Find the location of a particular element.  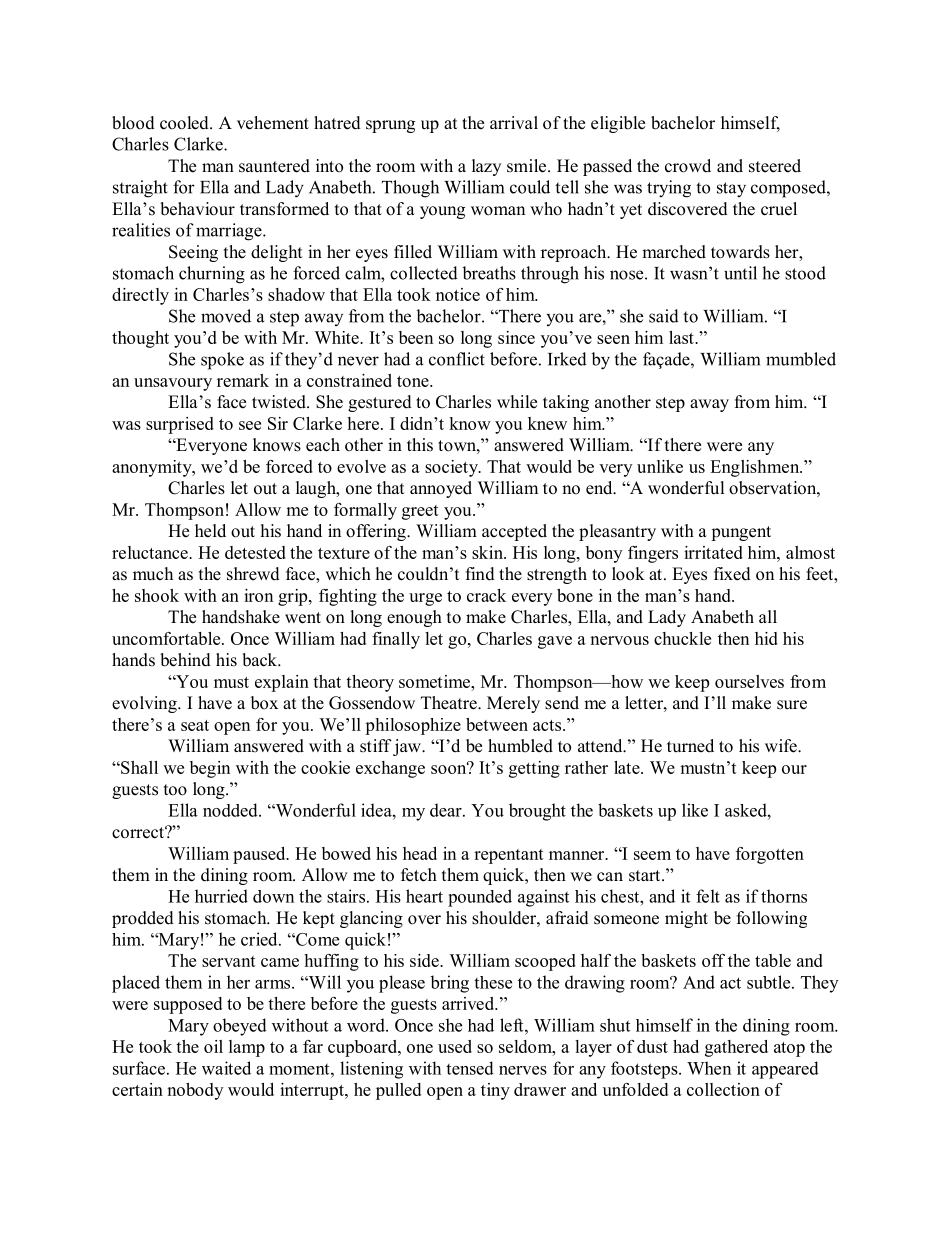

iron is located at coordinates (258, 595).
